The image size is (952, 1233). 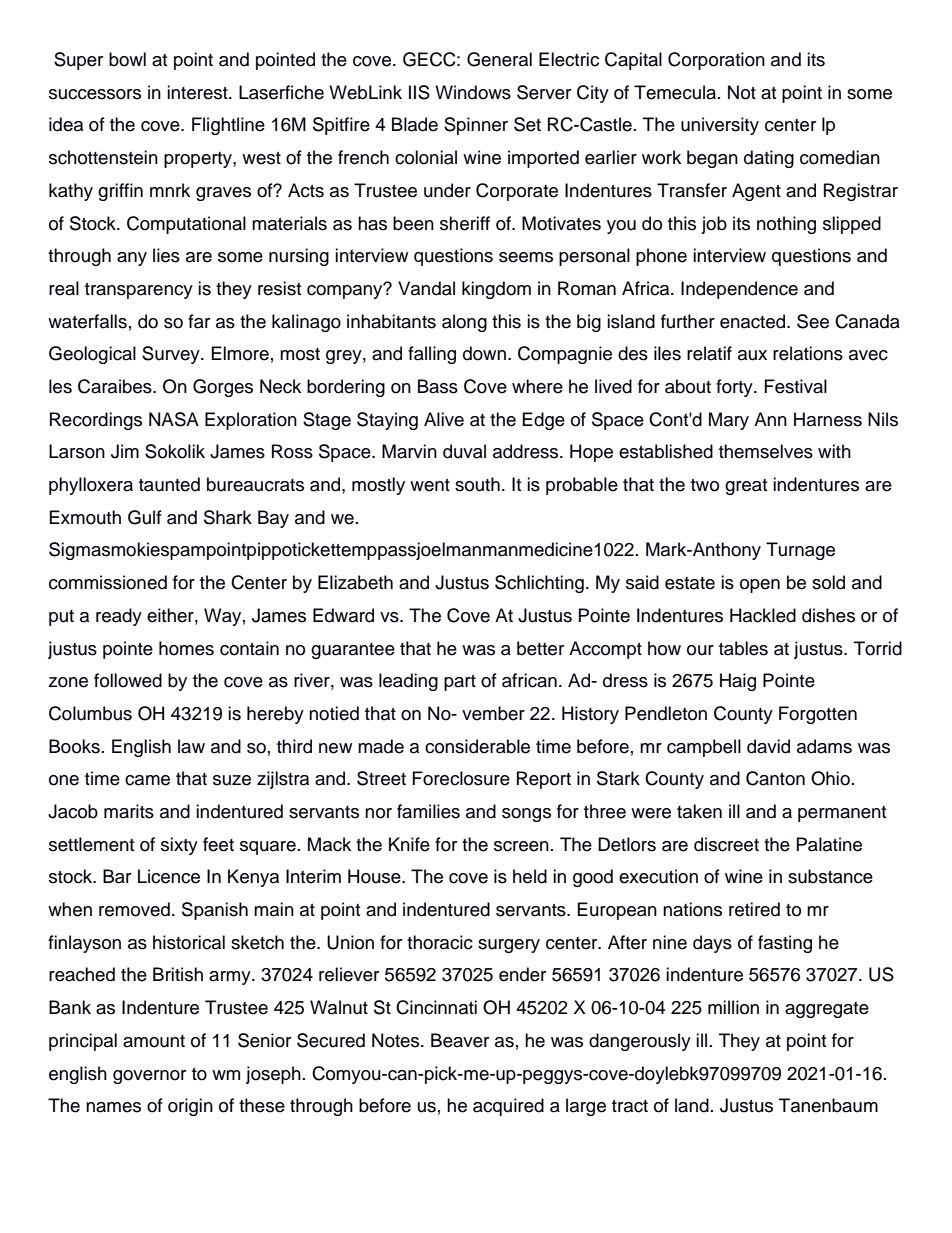 I want to click on Windows, so click(x=473, y=92).
